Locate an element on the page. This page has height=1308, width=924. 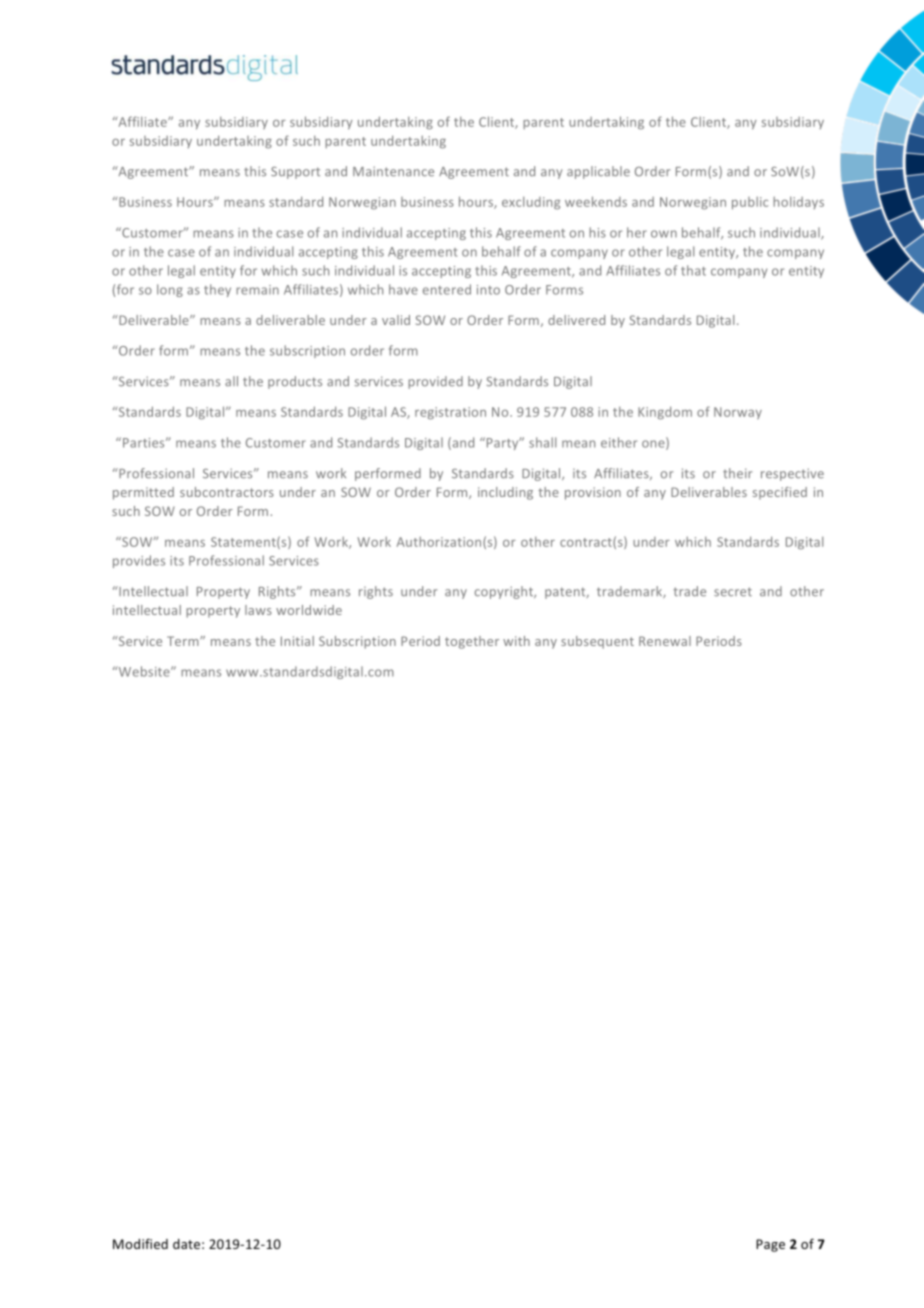
together is located at coordinates (472, 642).
